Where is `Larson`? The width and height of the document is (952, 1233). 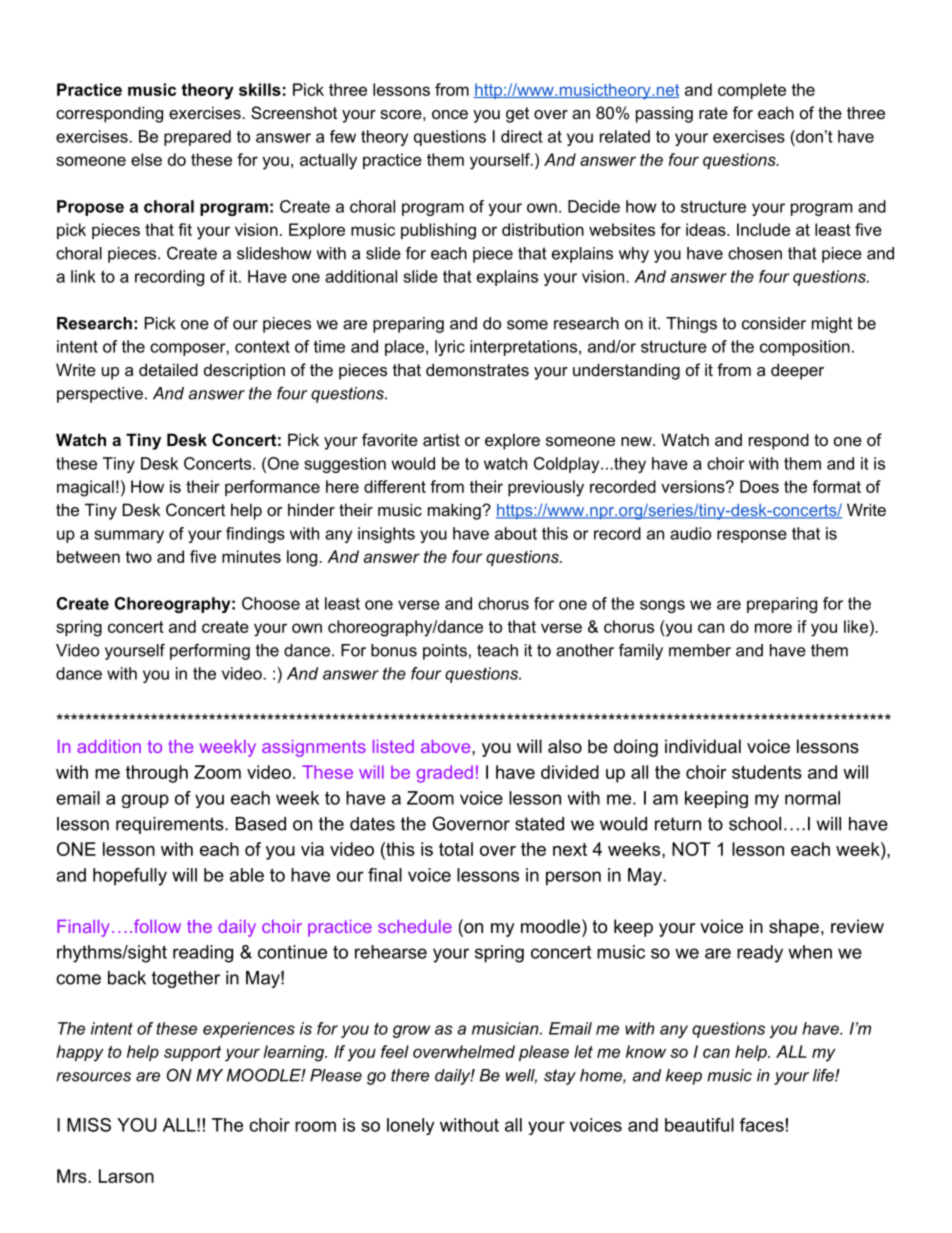
Larson is located at coordinates (126, 1176).
